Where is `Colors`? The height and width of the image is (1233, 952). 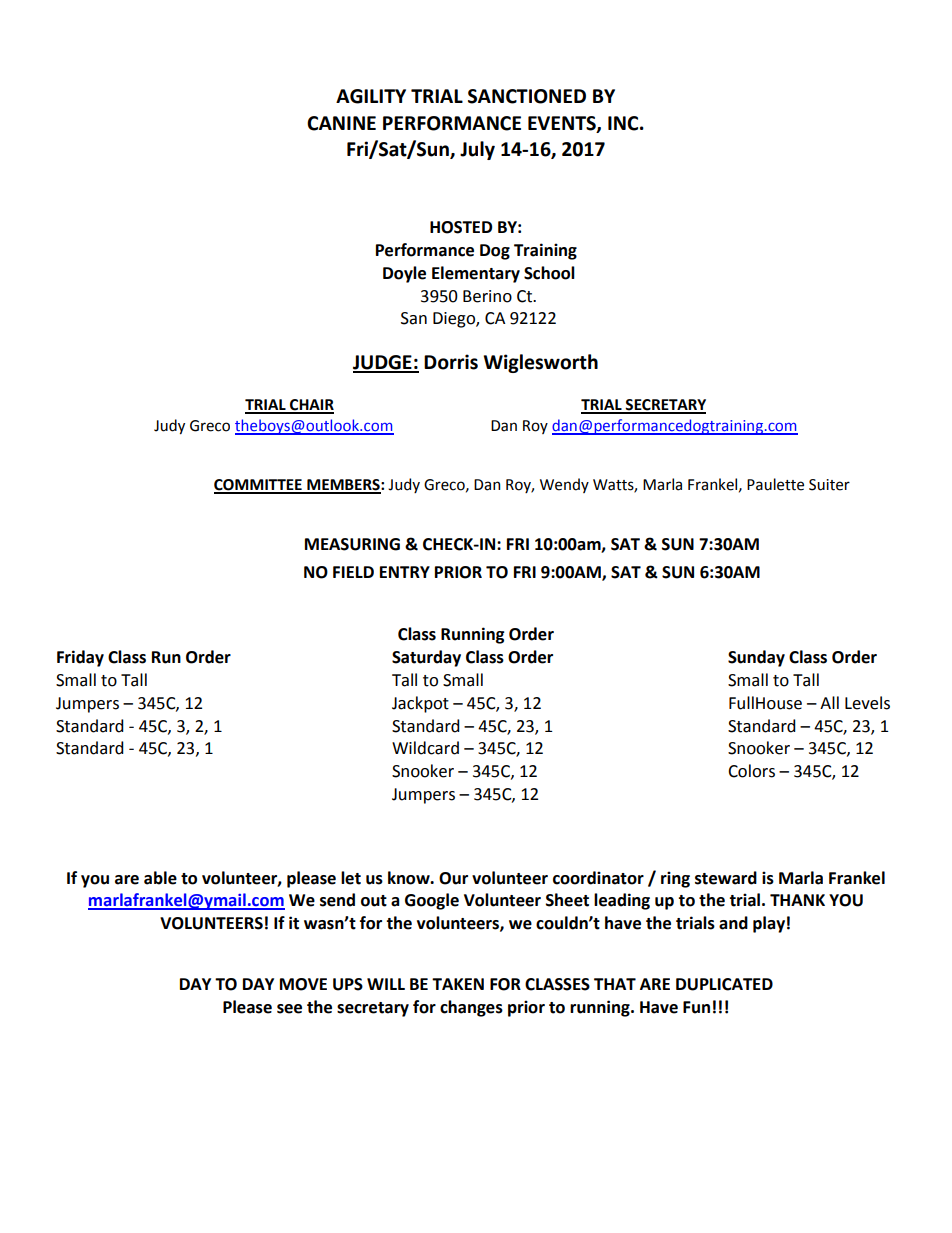
Colors is located at coordinates (751, 771).
